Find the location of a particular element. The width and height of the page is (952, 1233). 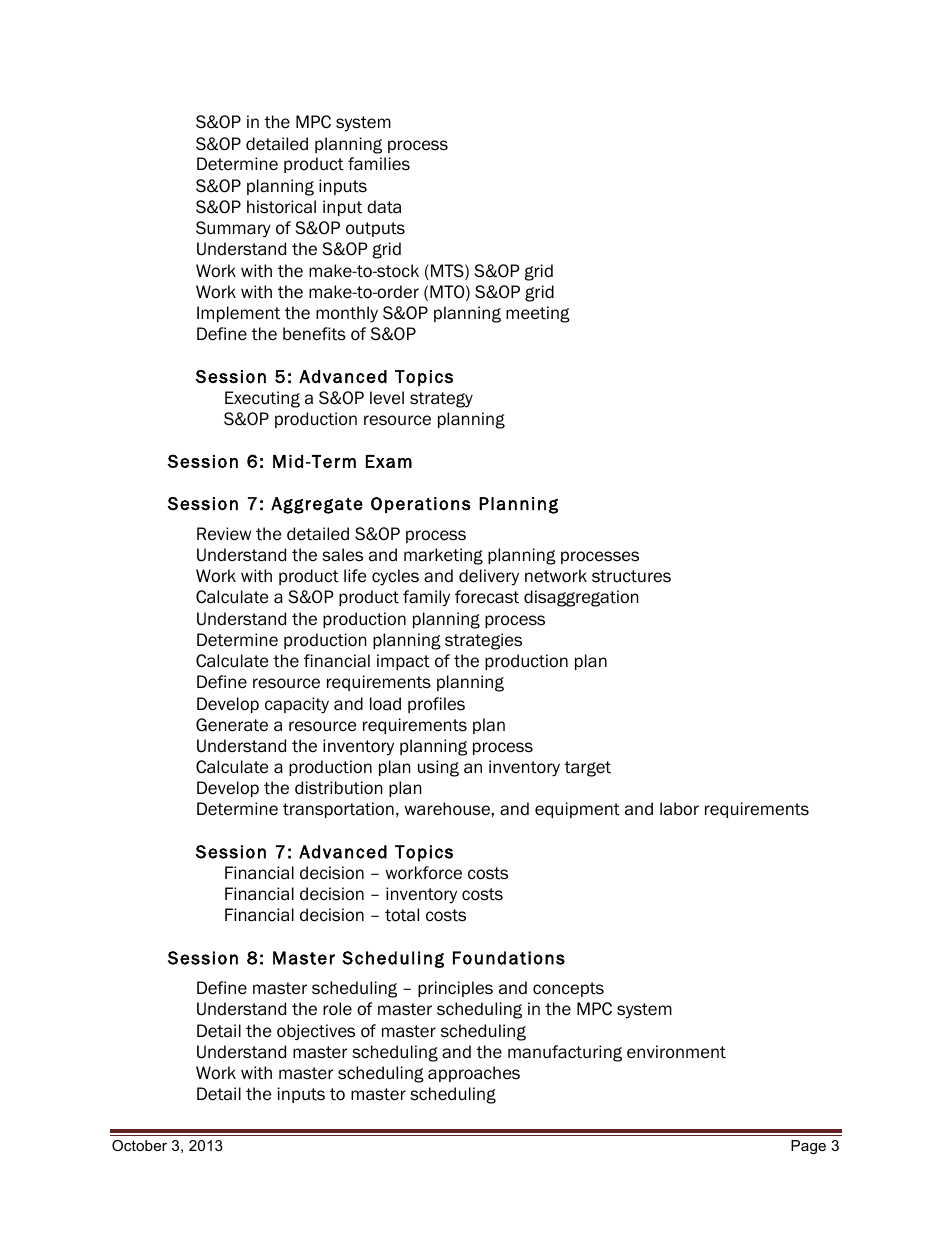

Operations is located at coordinates (421, 505).
